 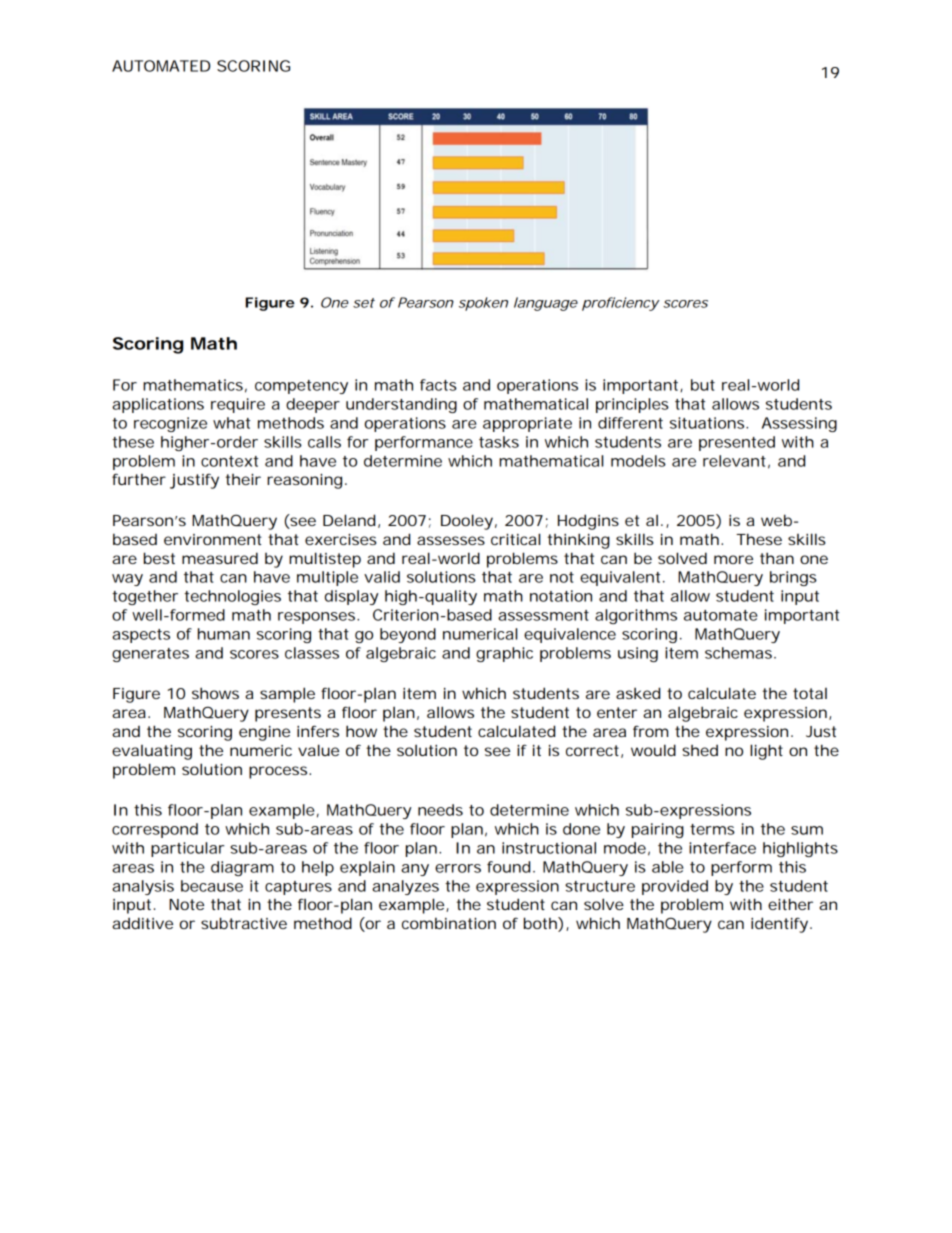 I want to click on Note, so click(x=186, y=904).
